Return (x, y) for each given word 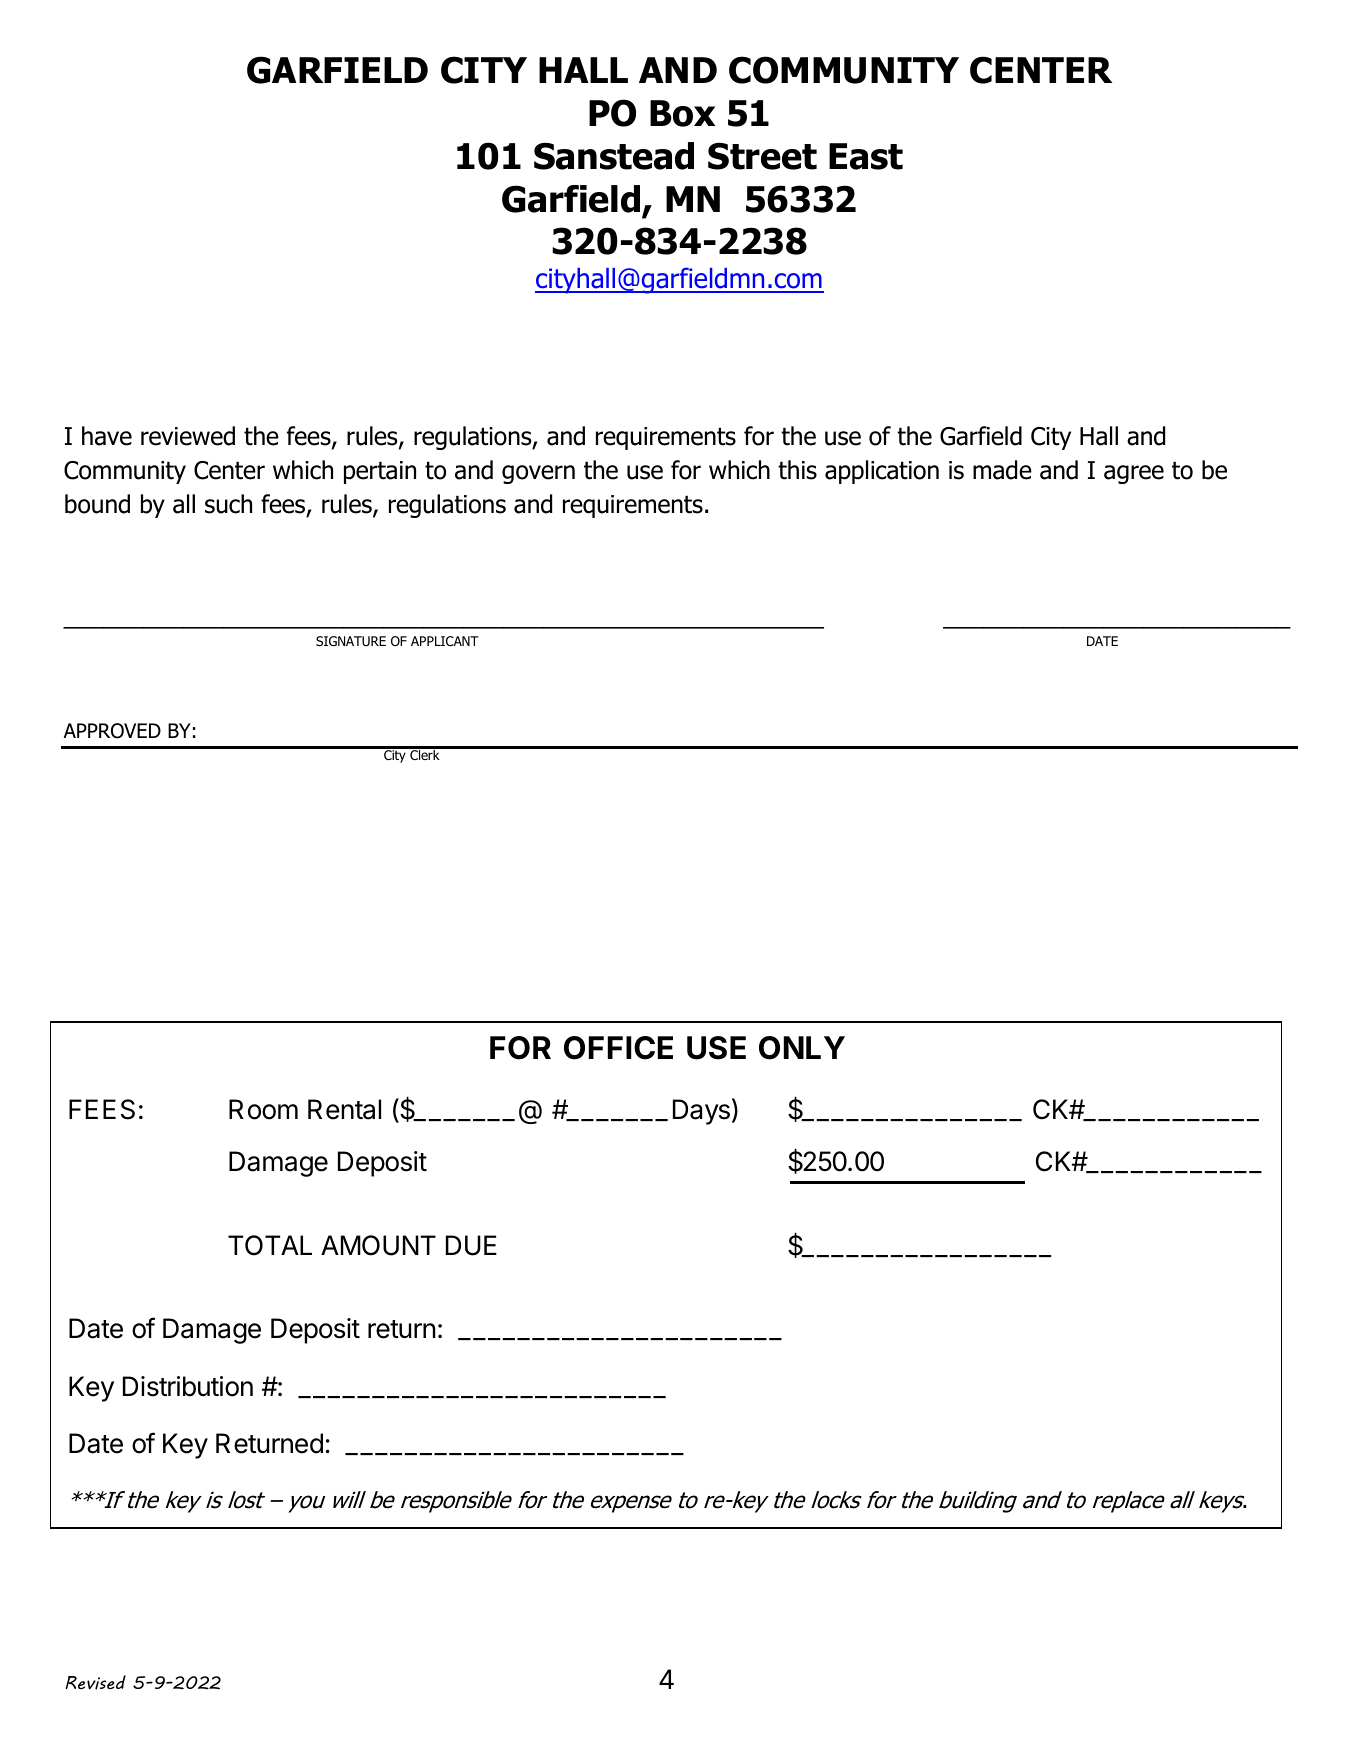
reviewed (188, 436)
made (1002, 470)
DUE (471, 1245)
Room (263, 1109)
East (866, 156)
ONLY (802, 1048)
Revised (96, 1682)
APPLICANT (445, 641)
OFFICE (618, 1048)
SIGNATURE (351, 641)
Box (682, 113)
